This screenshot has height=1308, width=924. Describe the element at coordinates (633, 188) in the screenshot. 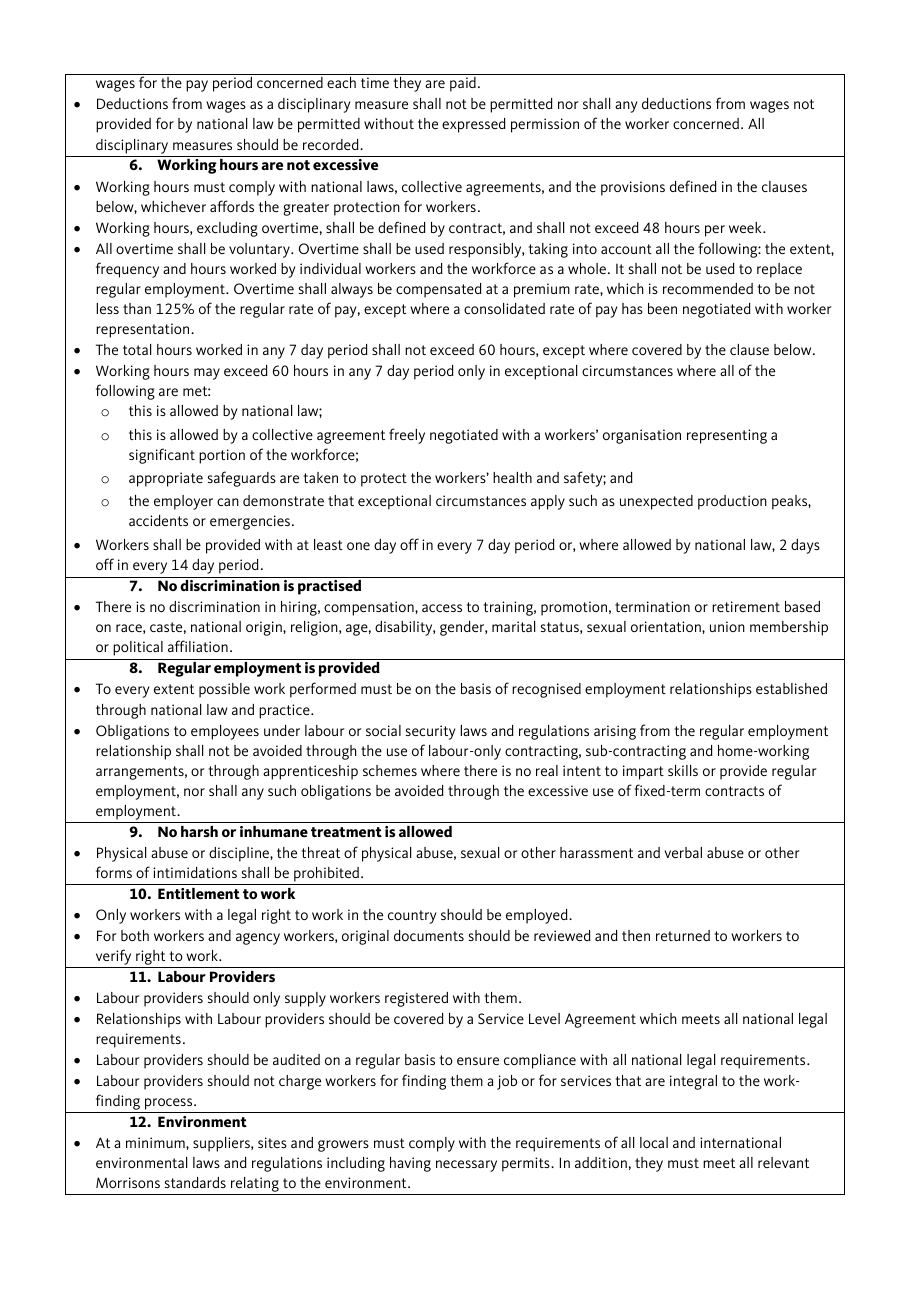

I see `provisions` at that location.
